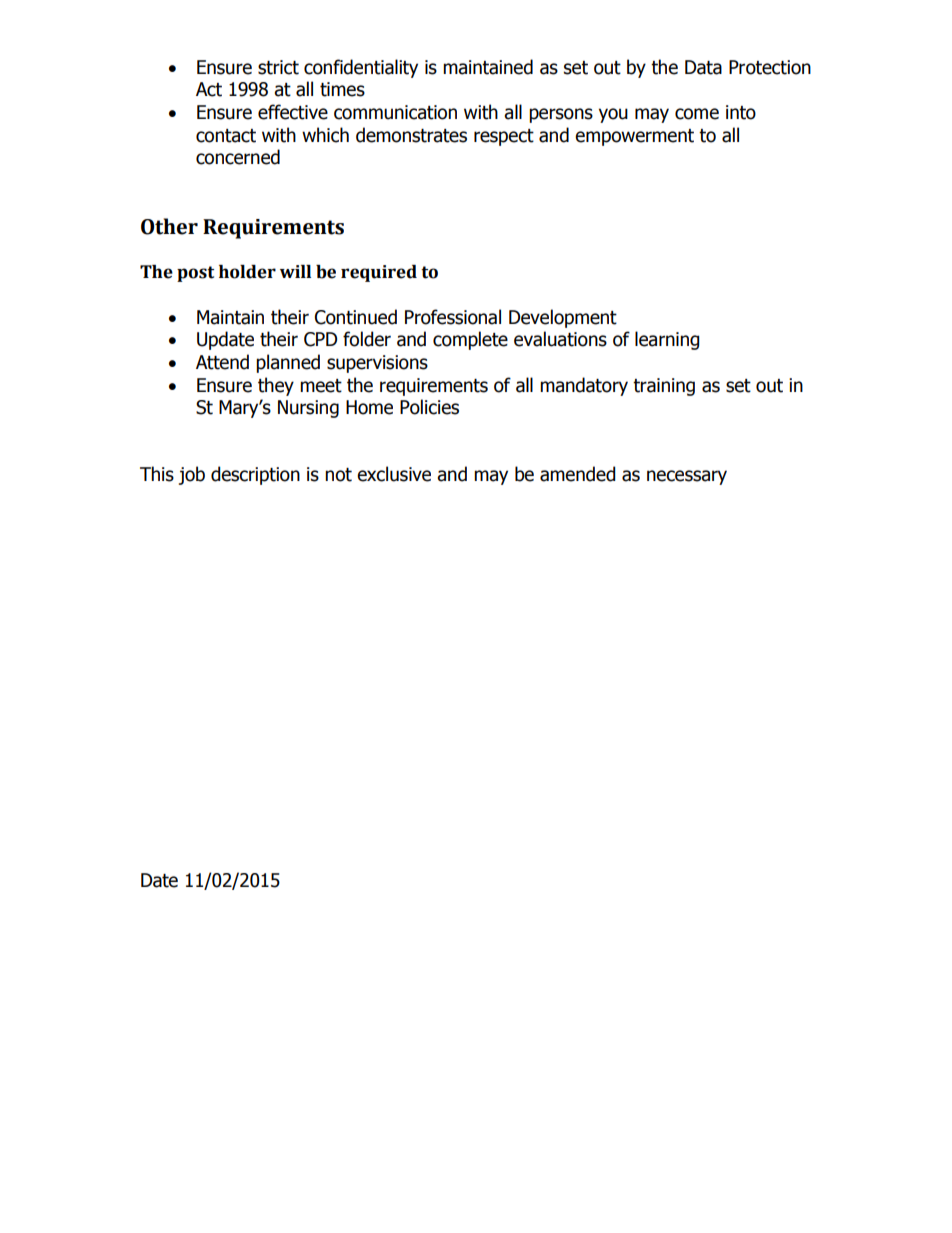 This image has height=1233, width=952. What do you see at coordinates (379, 273) in the image?
I see `required` at bounding box center [379, 273].
